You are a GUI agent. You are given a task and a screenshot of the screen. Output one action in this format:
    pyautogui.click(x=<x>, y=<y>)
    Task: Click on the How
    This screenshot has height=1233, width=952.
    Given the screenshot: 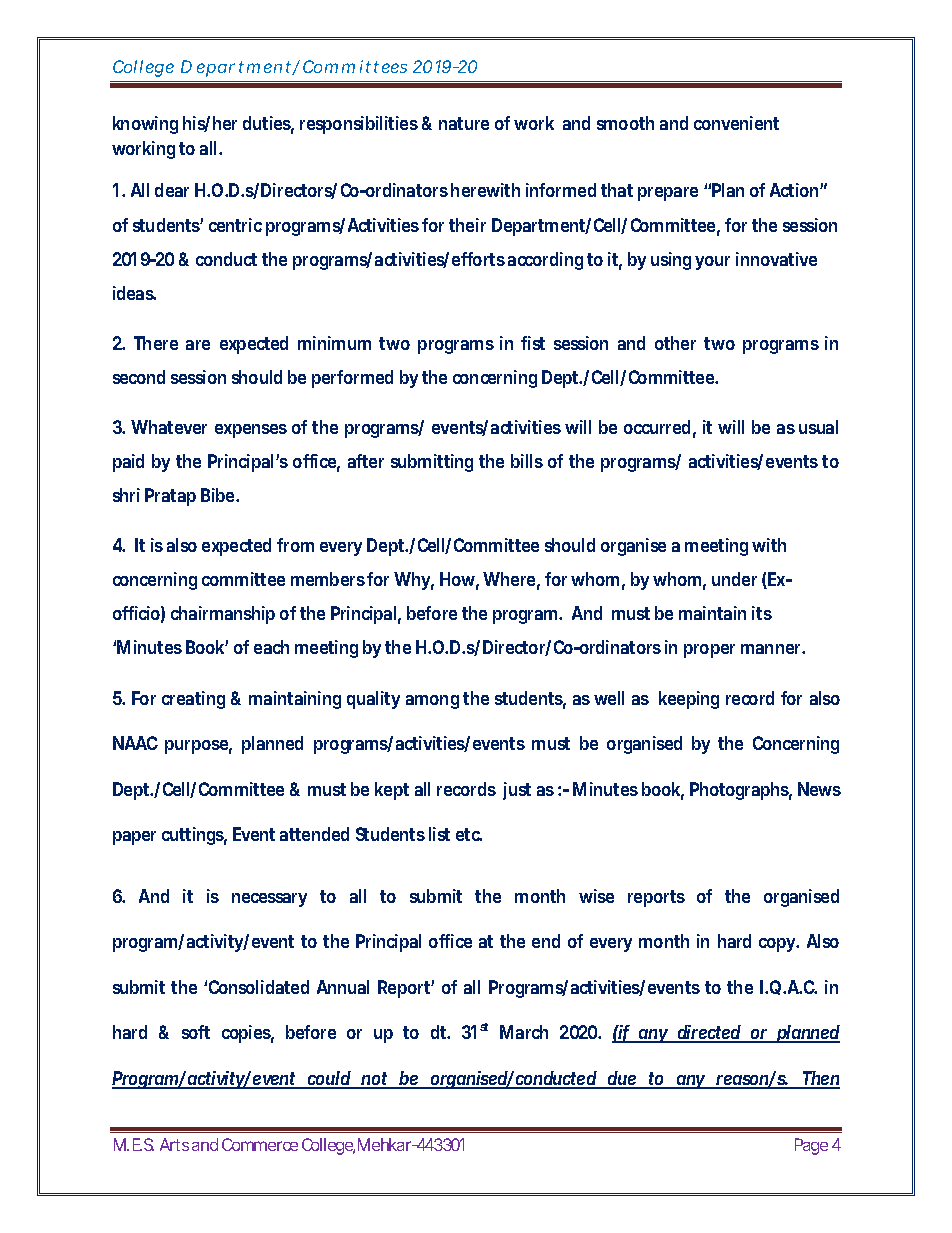 What is the action you would take?
    pyautogui.click(x=459, y=580)
